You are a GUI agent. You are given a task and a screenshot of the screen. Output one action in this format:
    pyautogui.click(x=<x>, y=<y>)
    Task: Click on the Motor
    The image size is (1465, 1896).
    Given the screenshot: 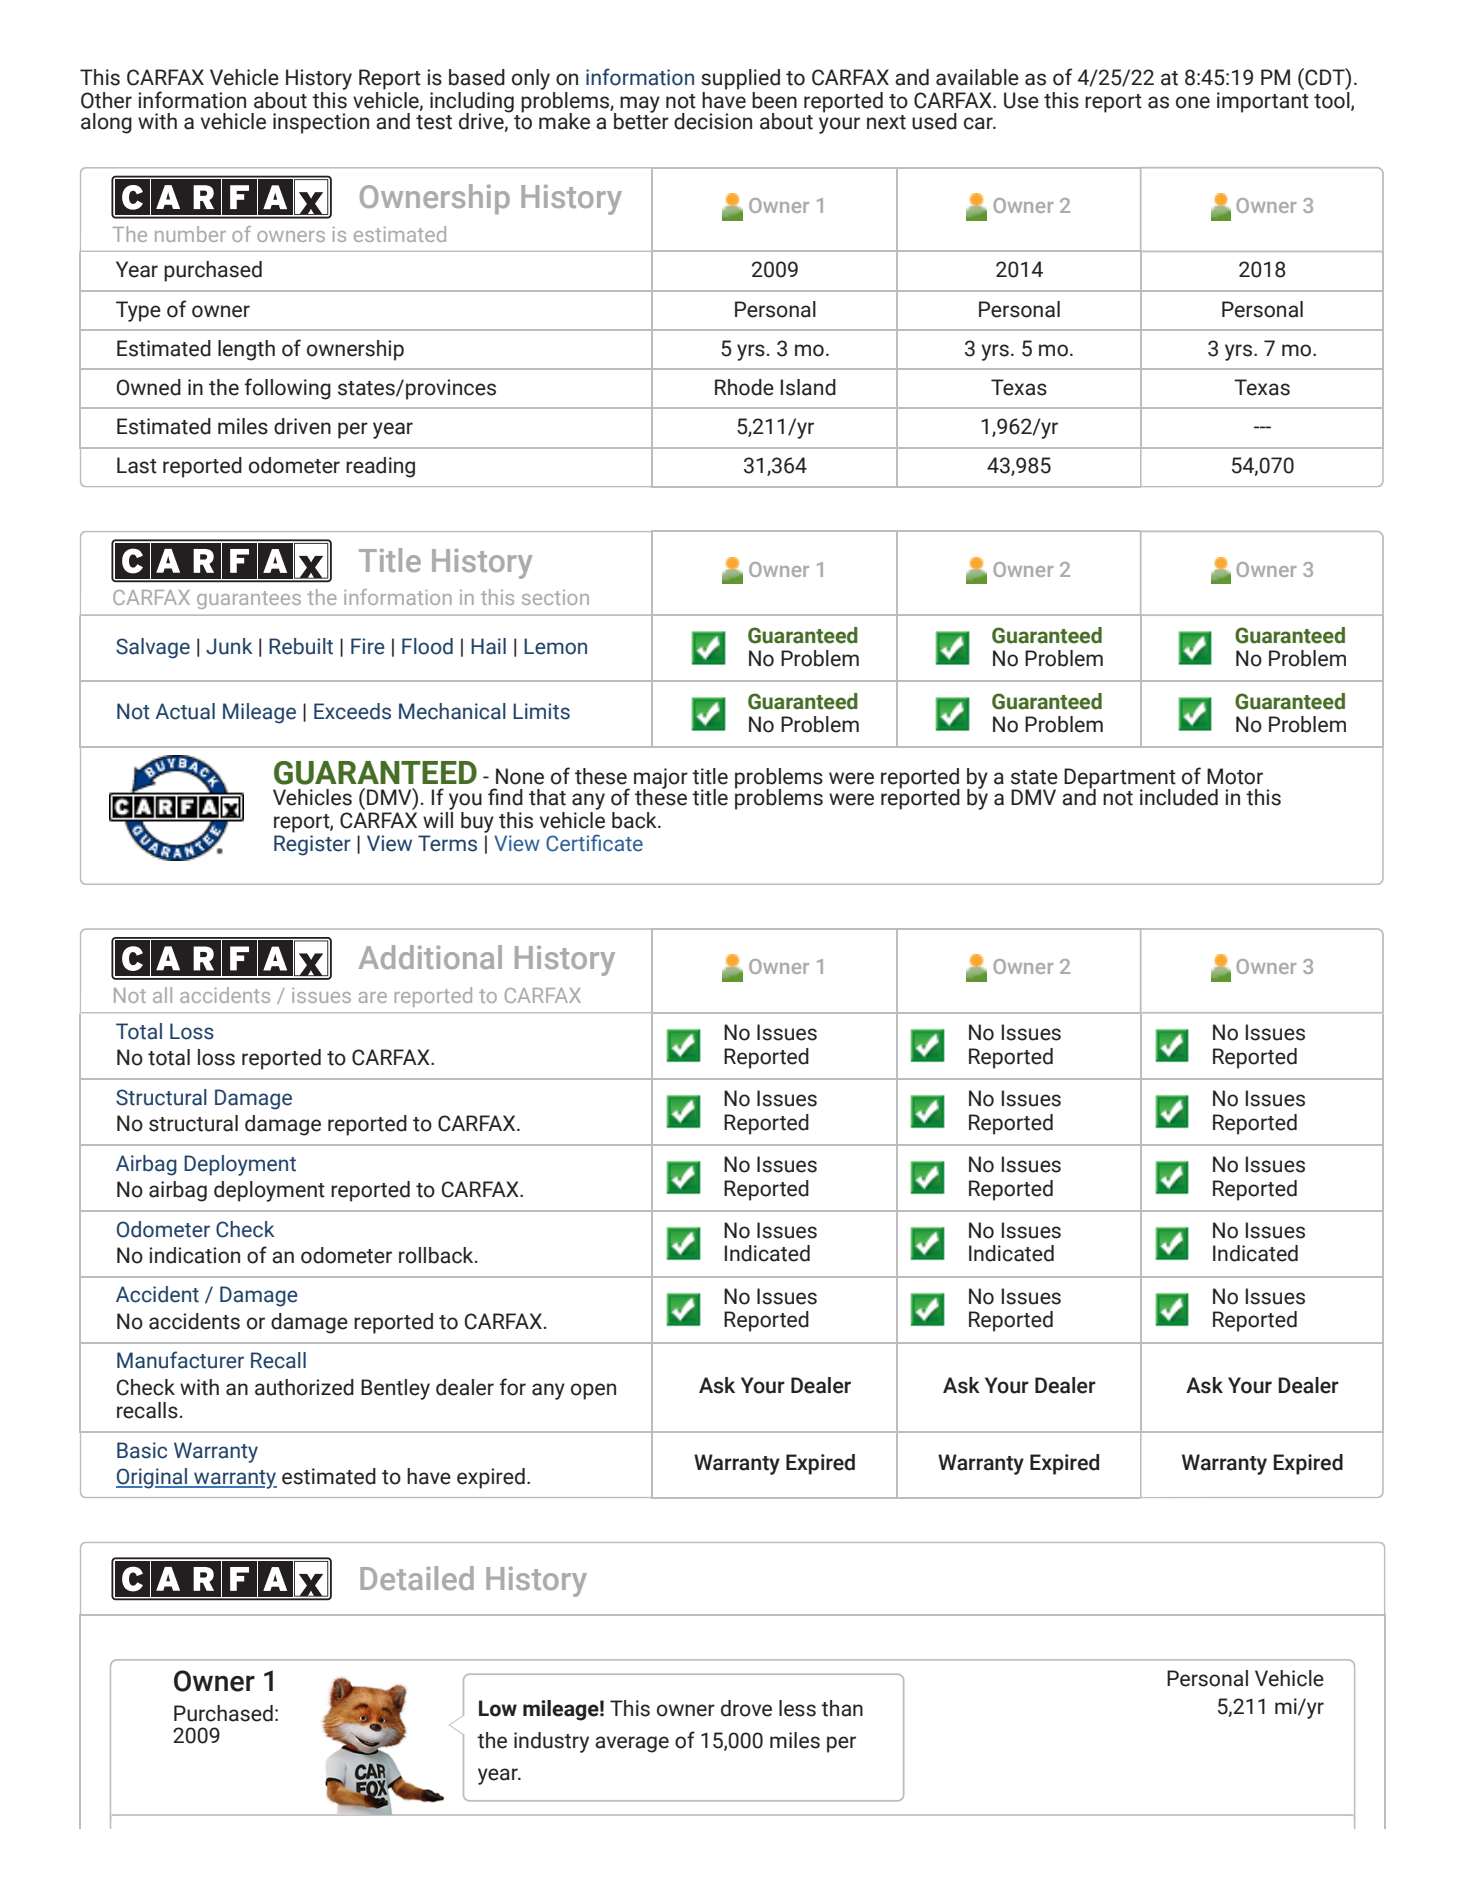 What is the action you would take?
    pyautogui.click(x=1235, y=776)
